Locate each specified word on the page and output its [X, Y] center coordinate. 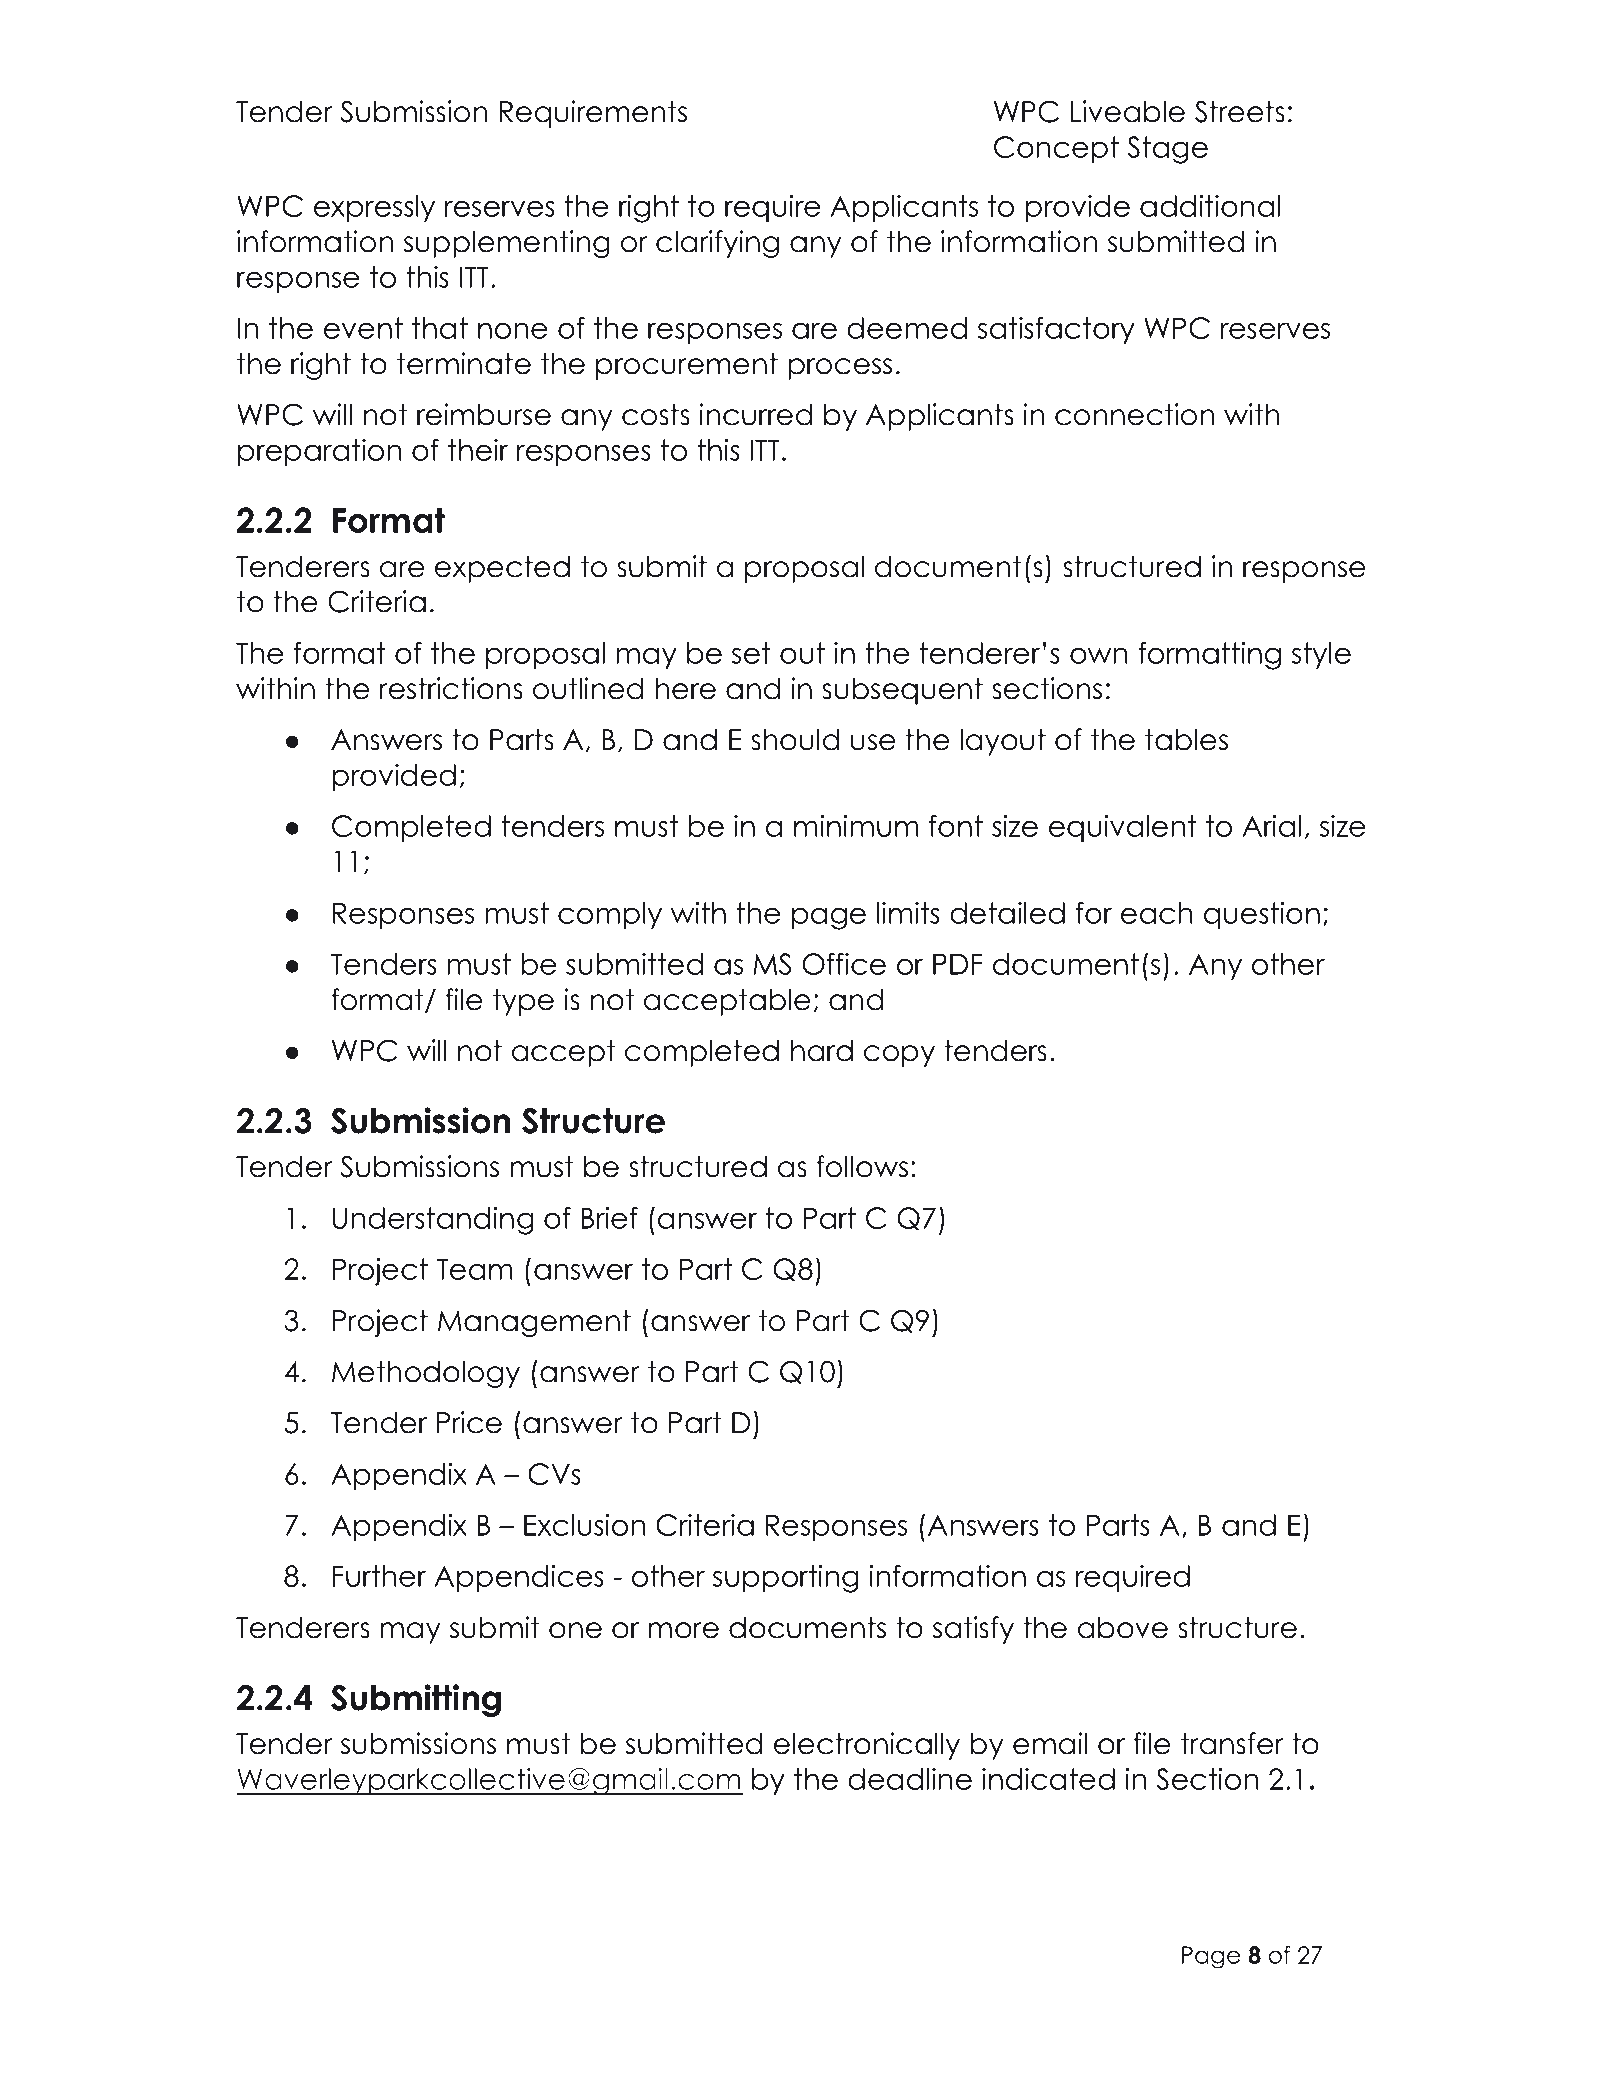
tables [1186, 739]
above [1123, 1627]
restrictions [451, 688]
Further [379, 1576]
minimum [856, 826]
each [1156, 913]
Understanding [433, 1221]
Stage [1167, 150]
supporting [786, 1579]
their [478, 450]
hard [822, 1050]
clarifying [717, 244]
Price [469, 1422]
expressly [374, 208]
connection [1134, 414]
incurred [756, 414]
